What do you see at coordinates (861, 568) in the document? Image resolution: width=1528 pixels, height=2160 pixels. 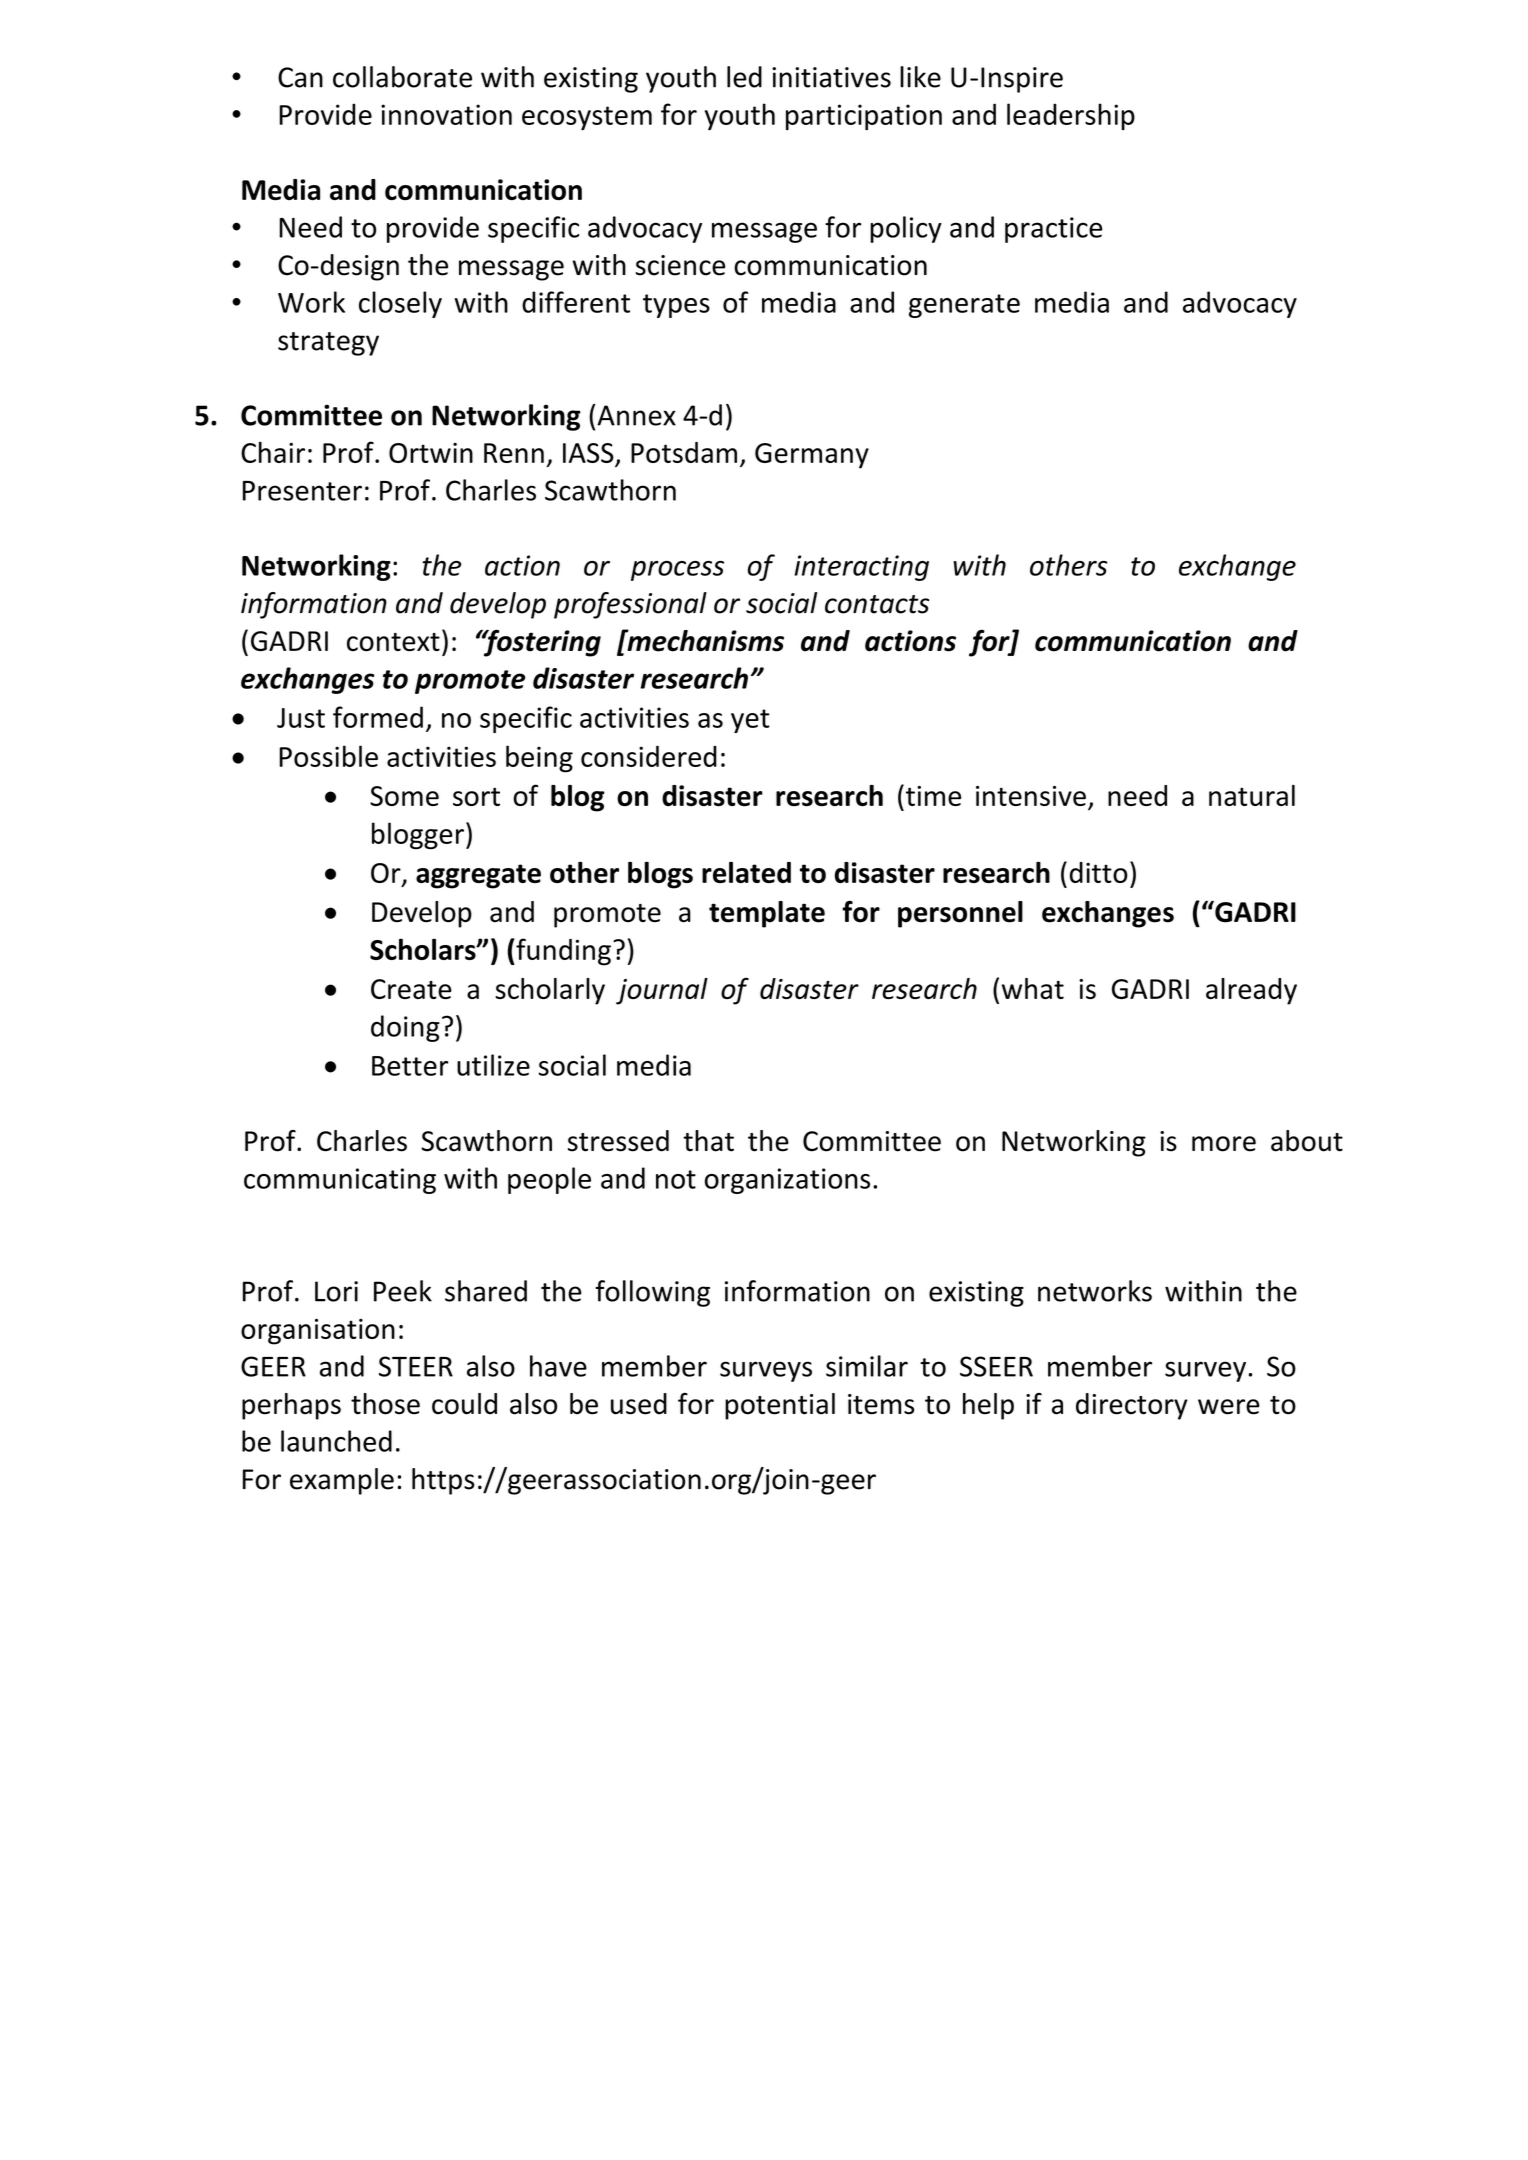 I see `interacting` at bounding box center [861, 568].
